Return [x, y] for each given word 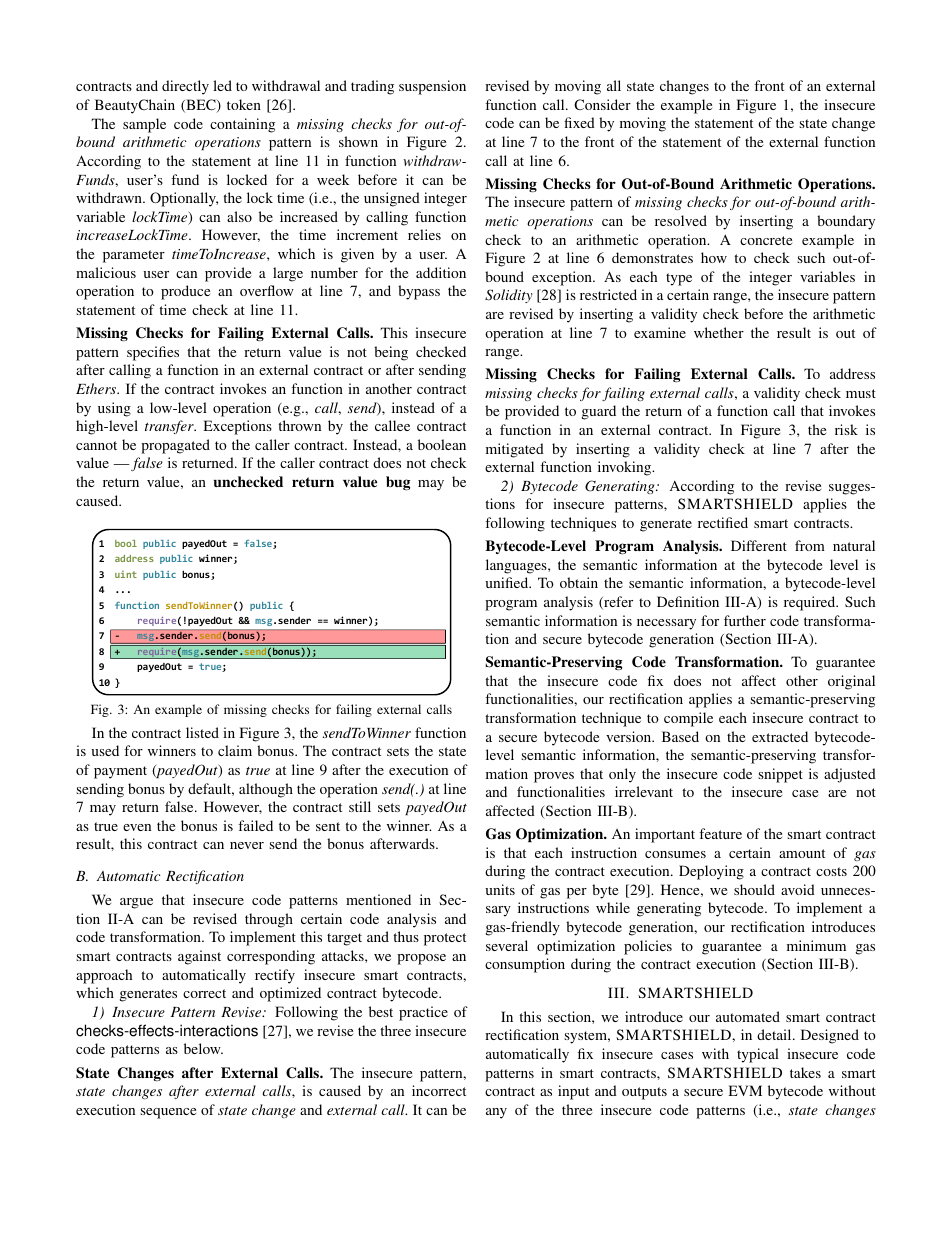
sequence [168, 1113]
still [360, 806]
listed [202, 732]
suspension [432, 87]
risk [846, 429]
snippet [780, 775]
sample [144, 125]
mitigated [515, 450]
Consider [602, 104]
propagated [175, 446]
